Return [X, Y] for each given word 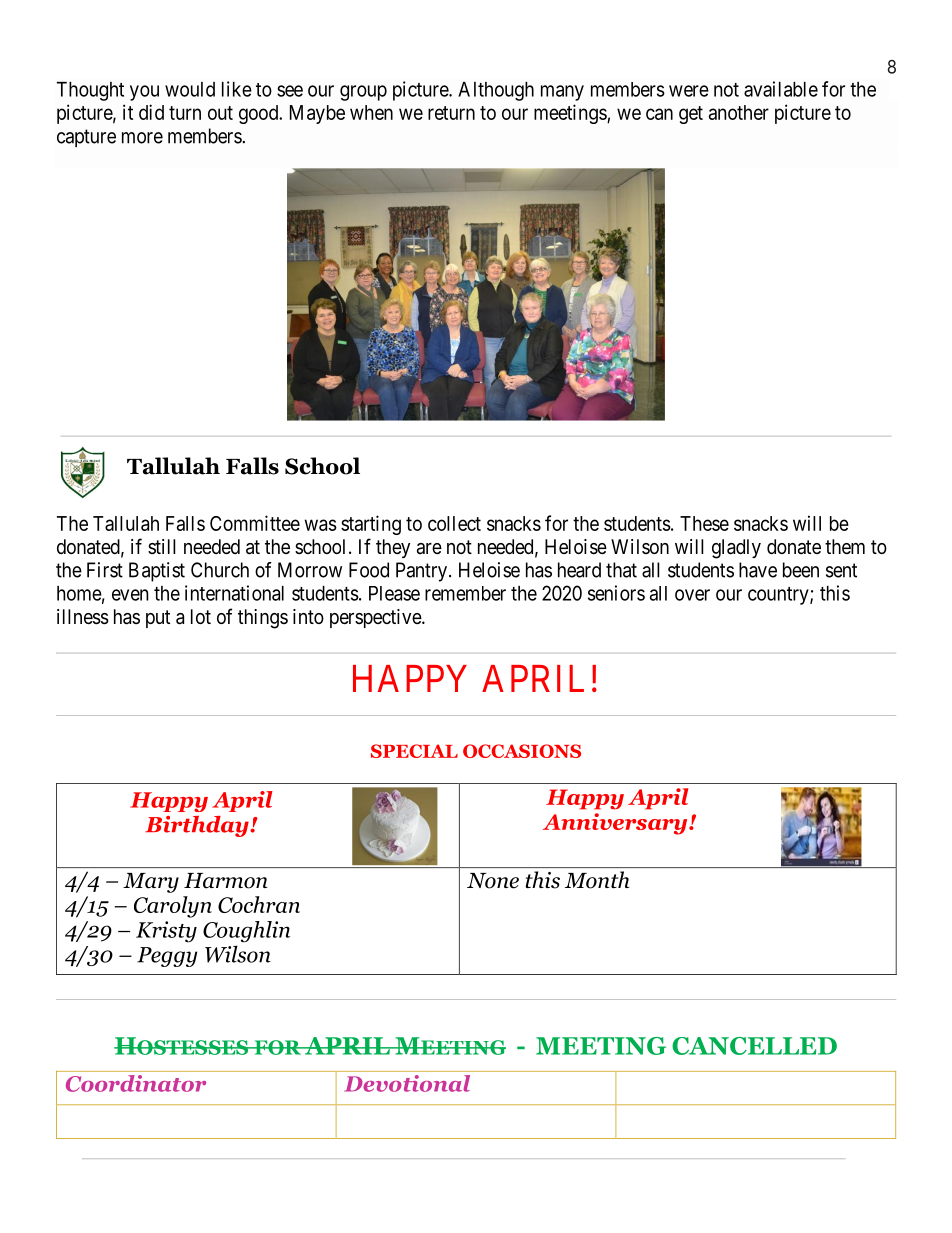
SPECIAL [414, 751]
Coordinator [136, 1083]
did [151, 112]
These [704, 523]
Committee [255, 523]
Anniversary [616, 824]
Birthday [198, 826]
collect [454, 523]
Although [496, 91]
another [739, 112]
